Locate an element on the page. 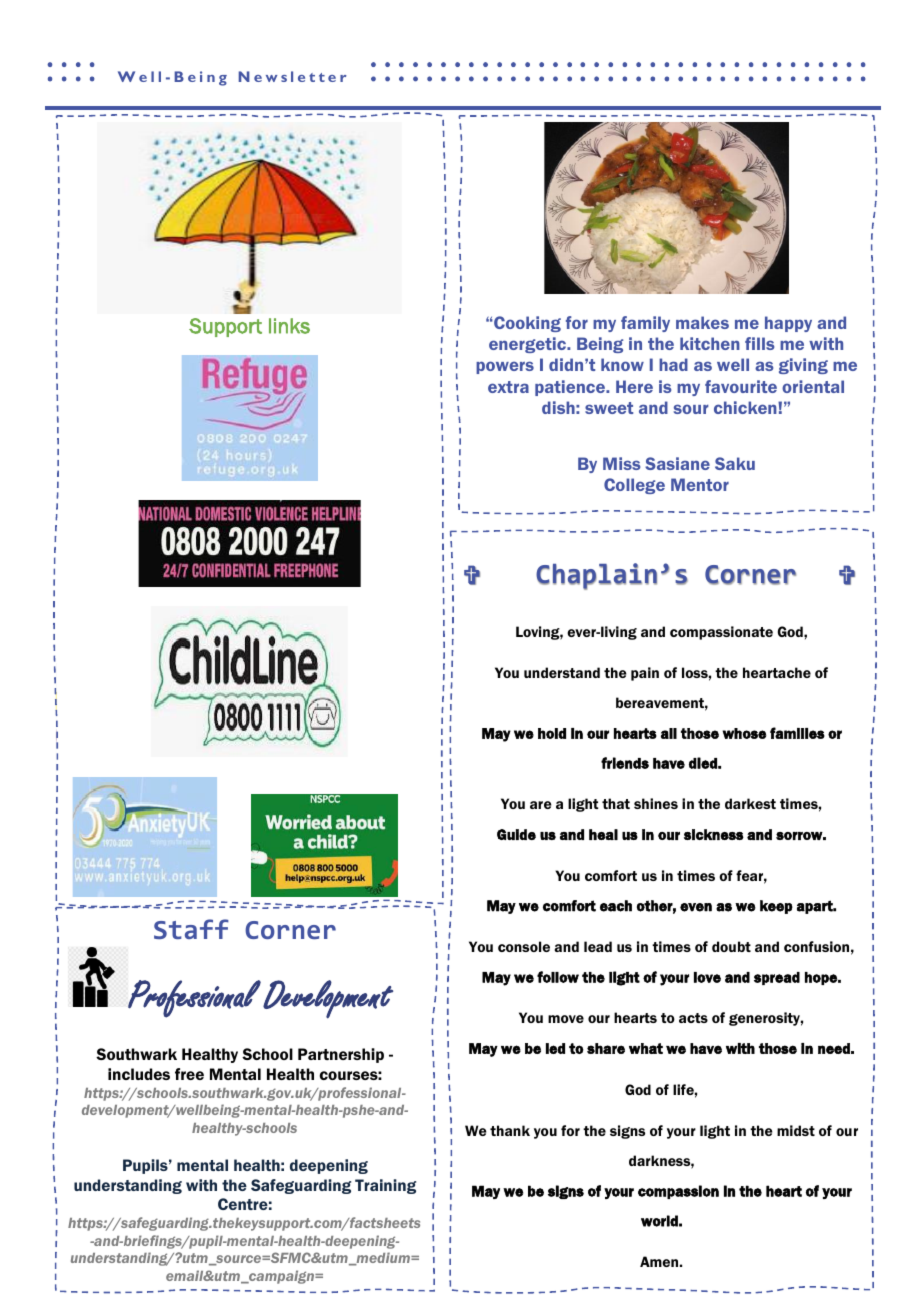 This document has height=1308, width=924. free is located at coordinates (189, 1074).
